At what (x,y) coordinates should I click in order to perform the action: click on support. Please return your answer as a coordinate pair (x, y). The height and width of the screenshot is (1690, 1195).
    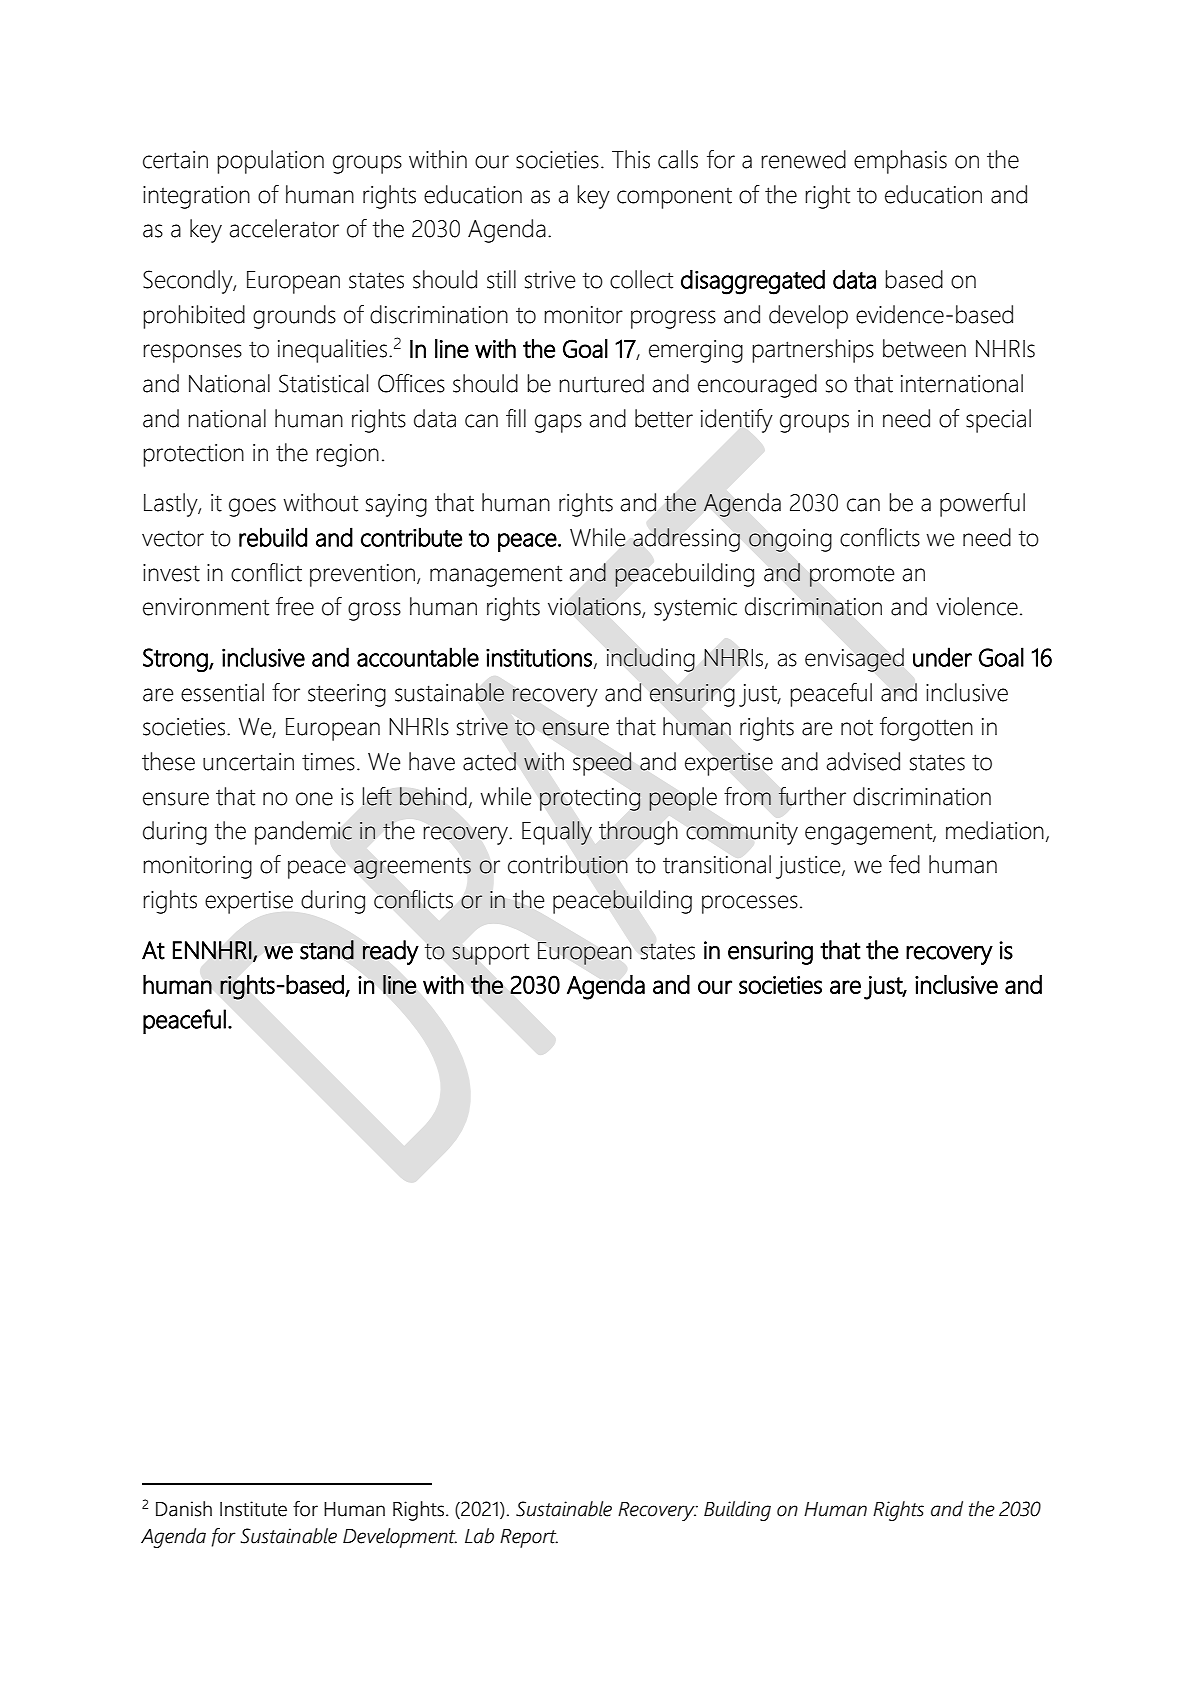
    Looking at the image, I should click on (490, 954).
